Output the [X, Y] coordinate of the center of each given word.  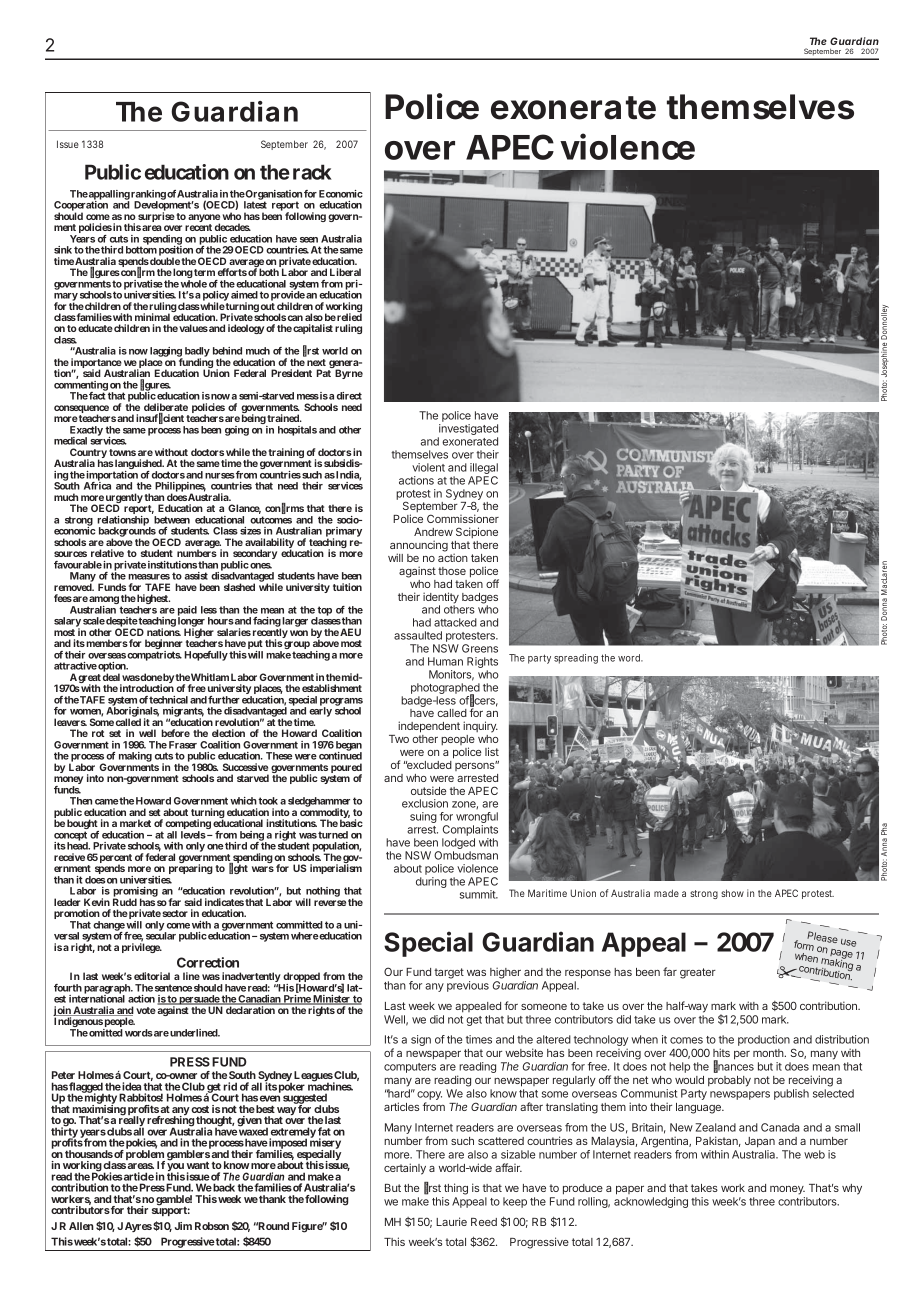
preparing [191, 869]
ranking [148, 196]
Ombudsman [466, 855]
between [172, 520]
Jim [183, 1226]
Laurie [451, 1221]
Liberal [345, 272]
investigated [468, 431]
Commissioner [463, 518]
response [588, 974]
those [452, 571]
